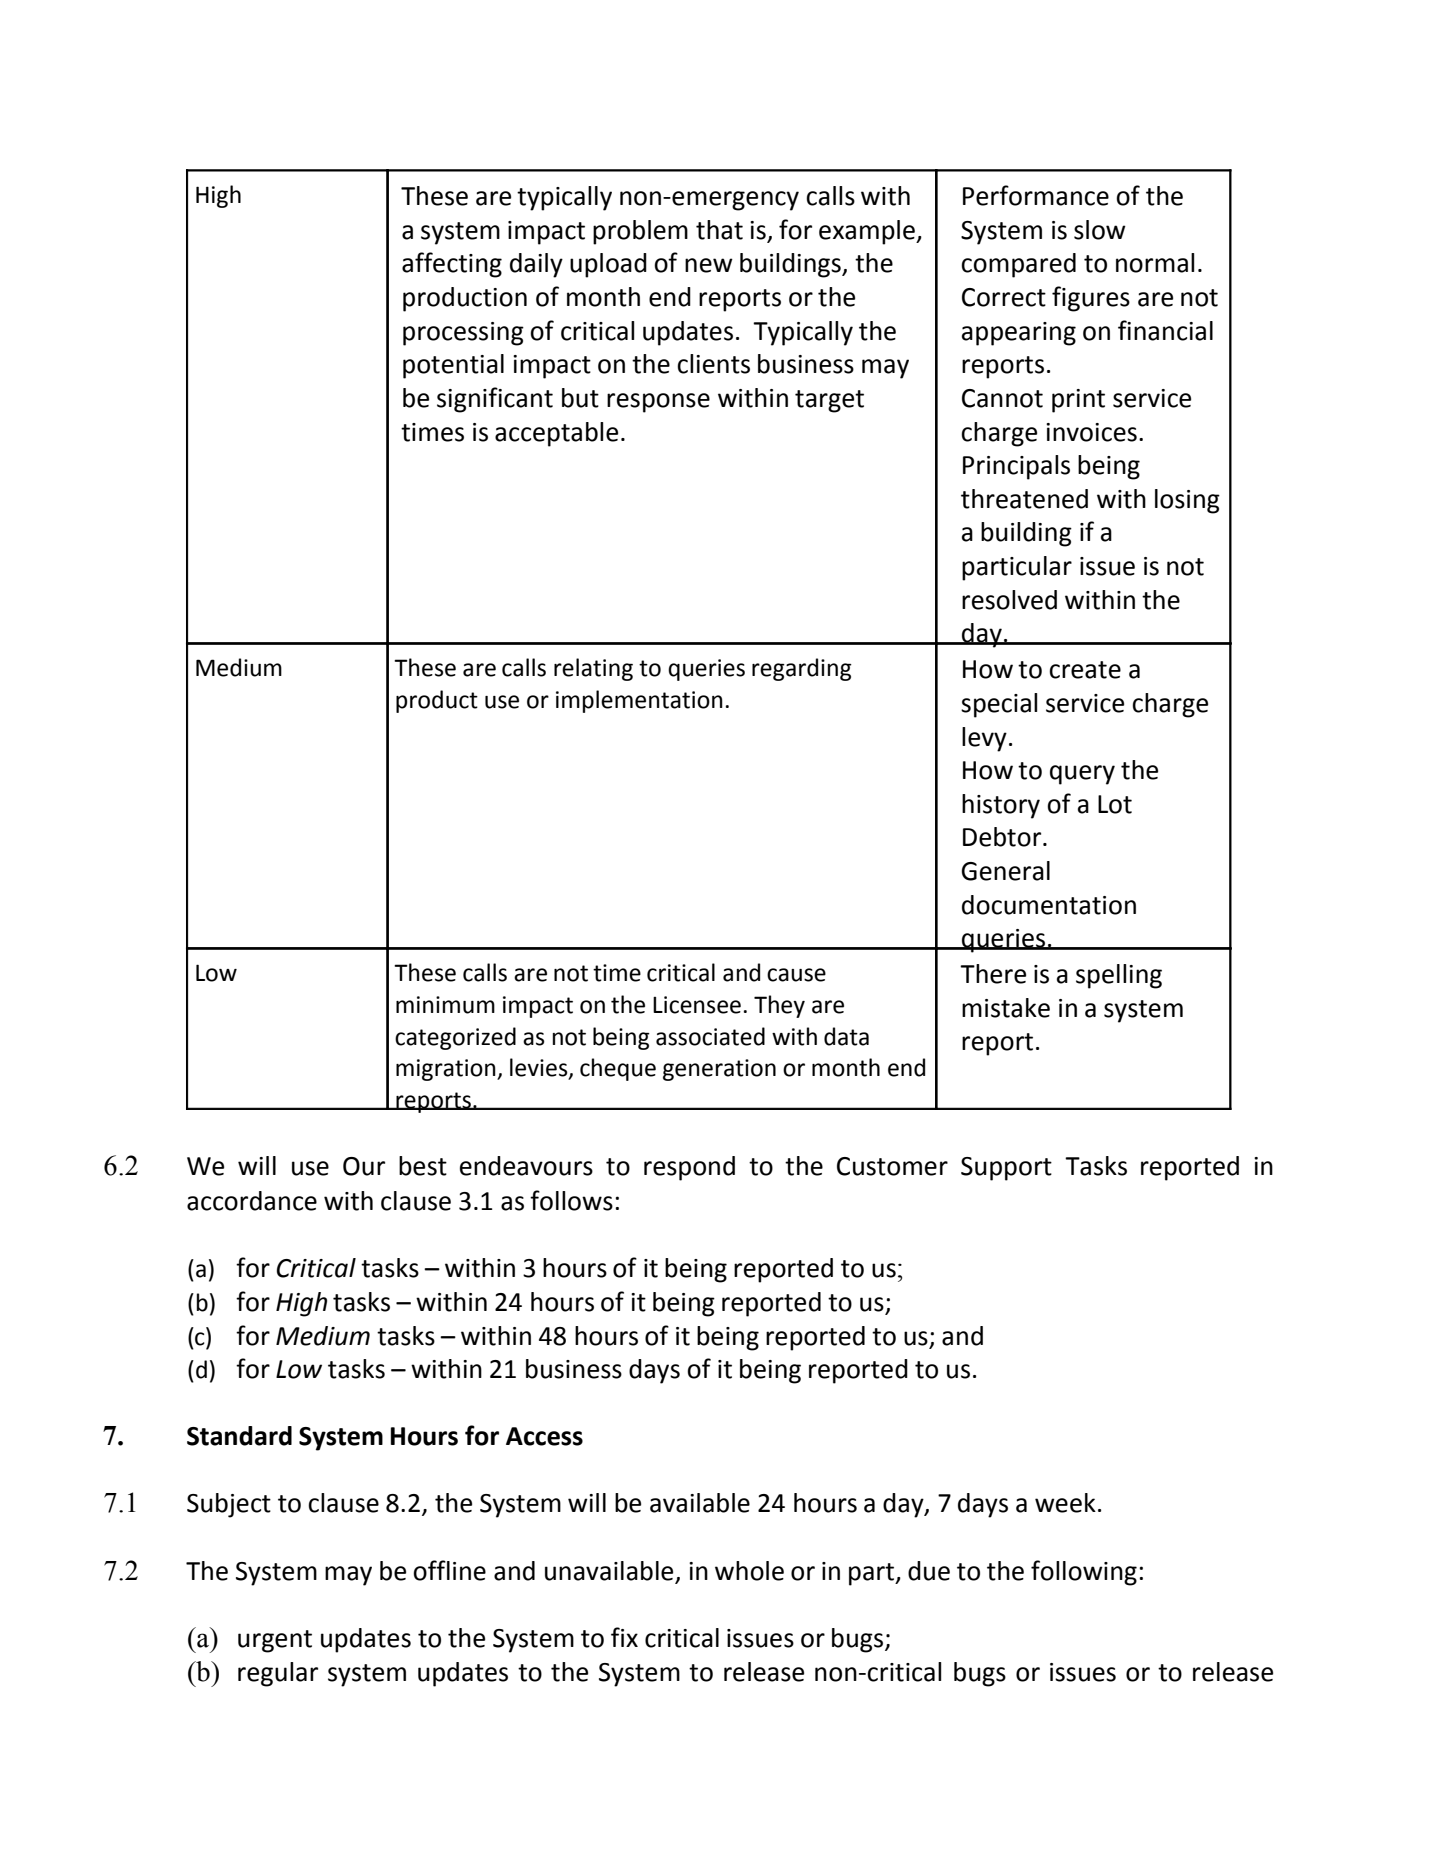 The image size is (1443, 1868). What do you see at coordinates (452, 265) in the screenshot?
I see `affecting` at bounding box center [452, 265].
